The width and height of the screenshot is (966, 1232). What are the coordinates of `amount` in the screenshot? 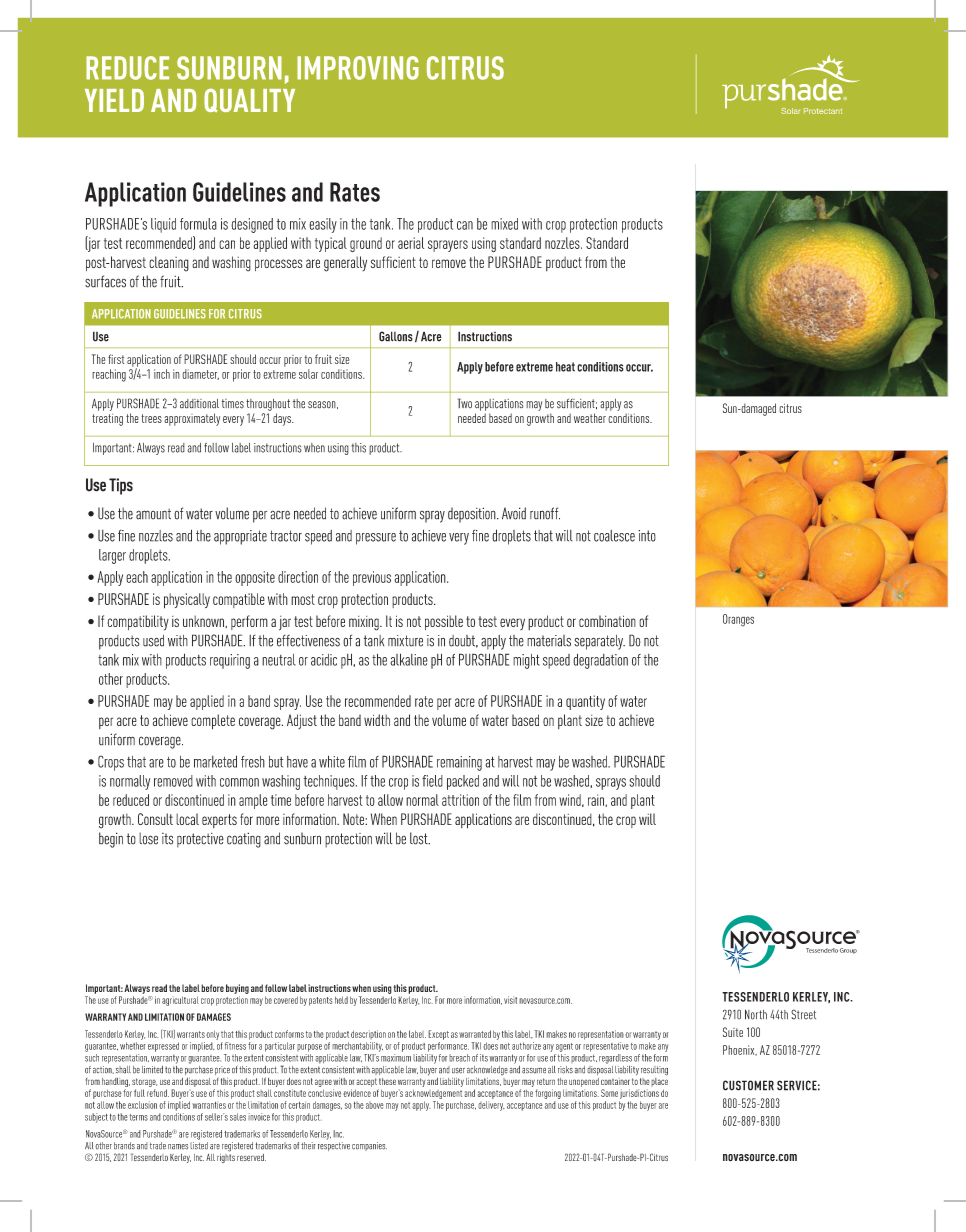 It's located at (153, 514).
